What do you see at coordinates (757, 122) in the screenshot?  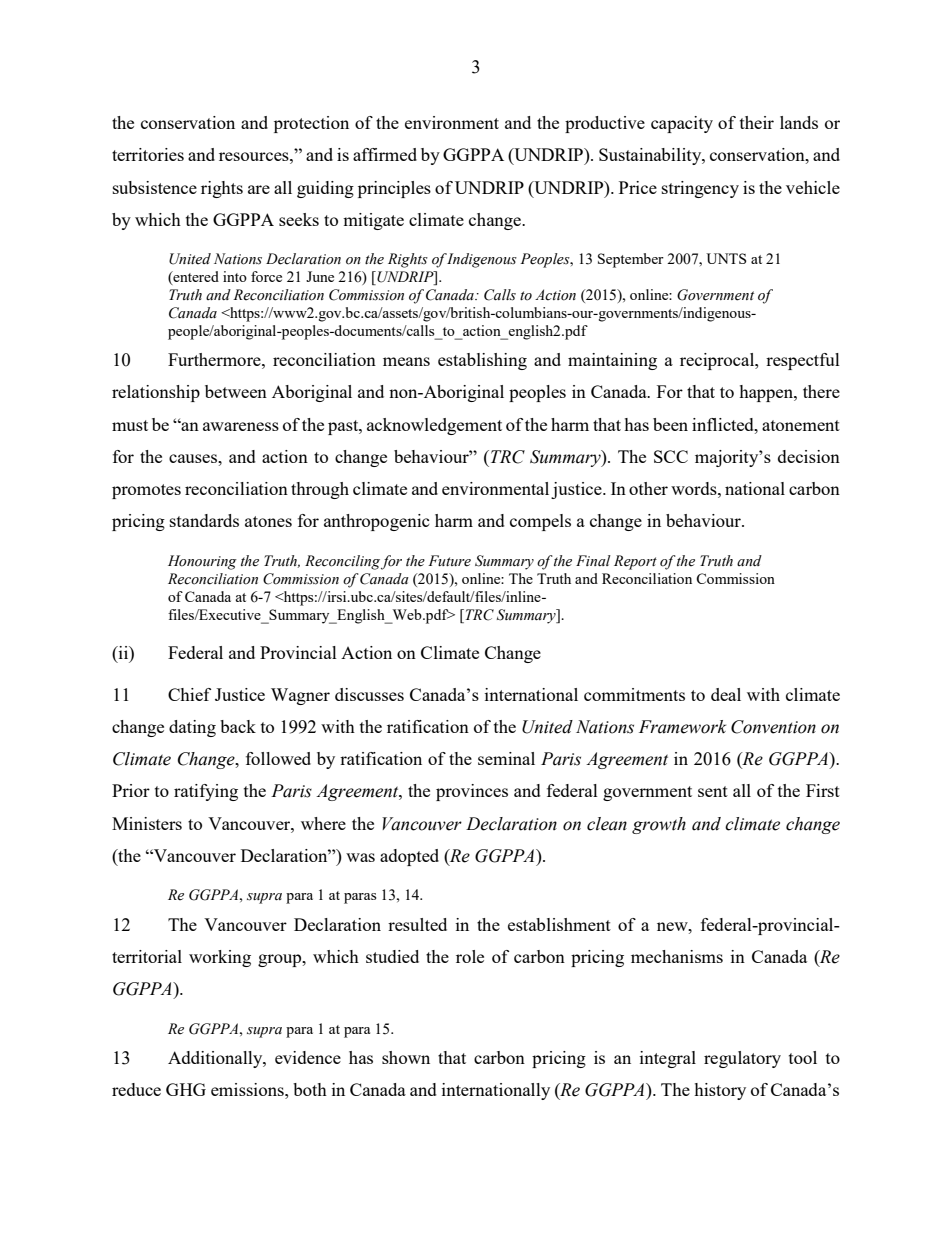 I see `their` at bounding box center [757, 122].
